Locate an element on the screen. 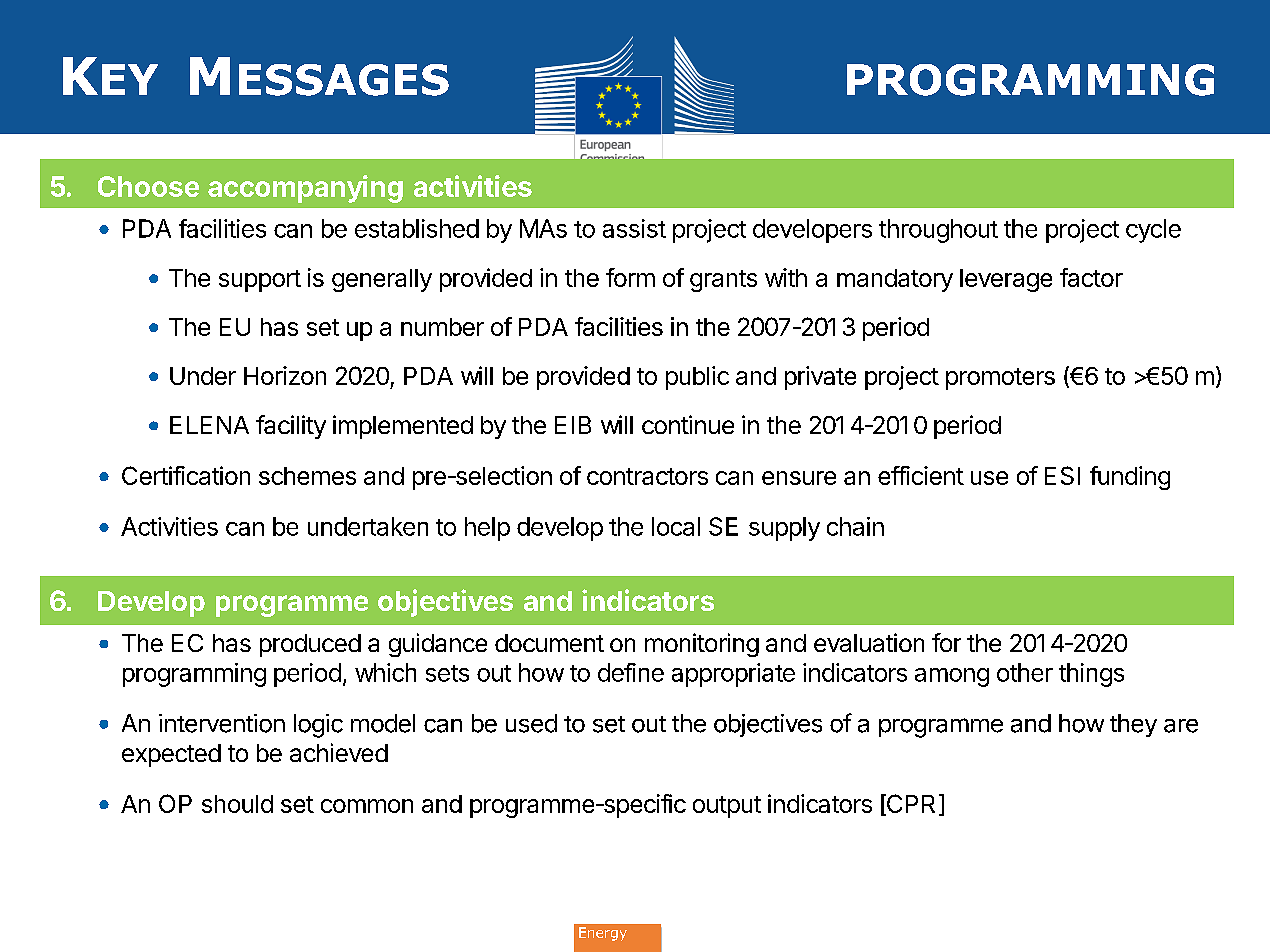 The image size is (1270, 952). assist is located at coordinates (634, 228).
